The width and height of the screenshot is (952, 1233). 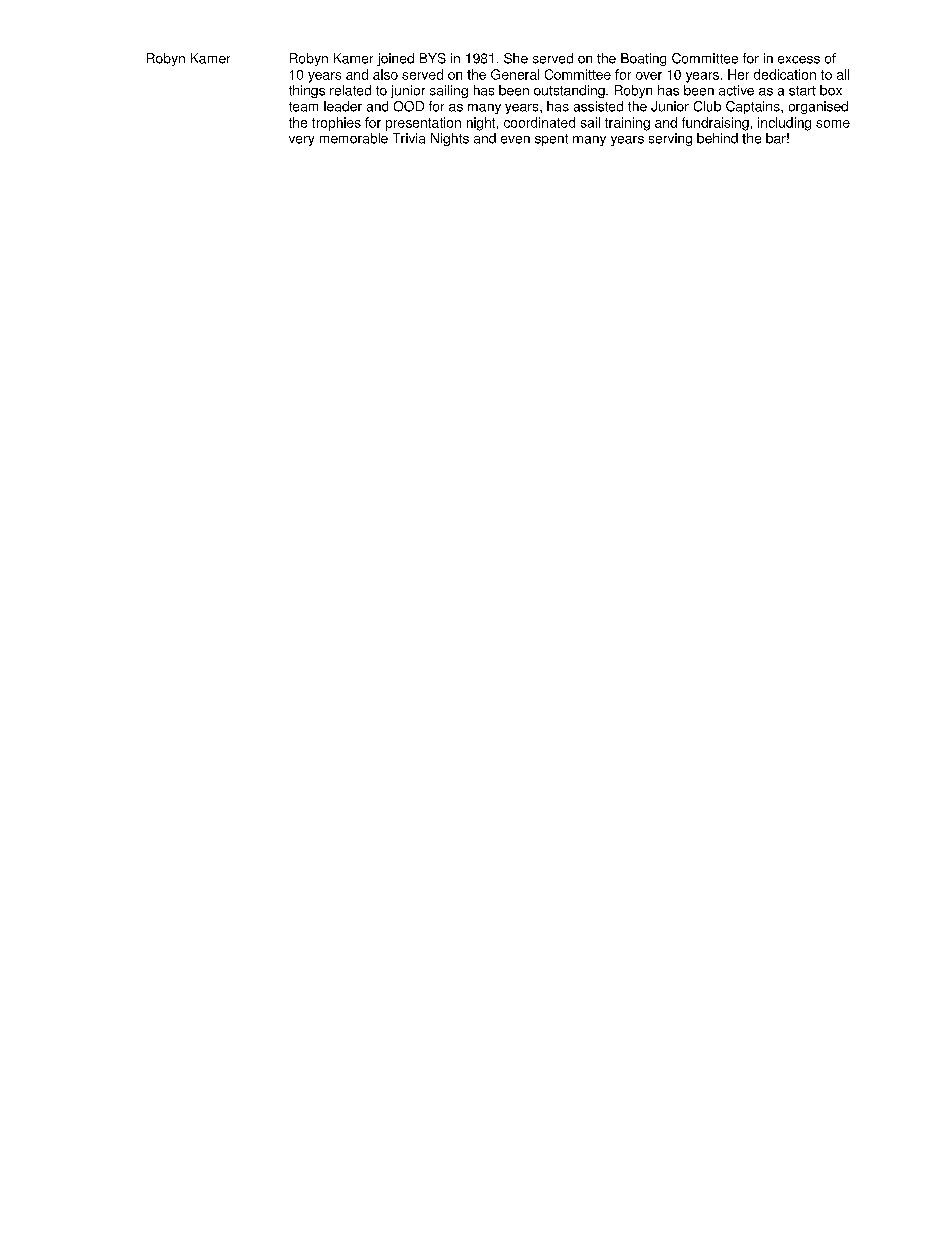 I want to click on joined, so click(x=395, y=59).
